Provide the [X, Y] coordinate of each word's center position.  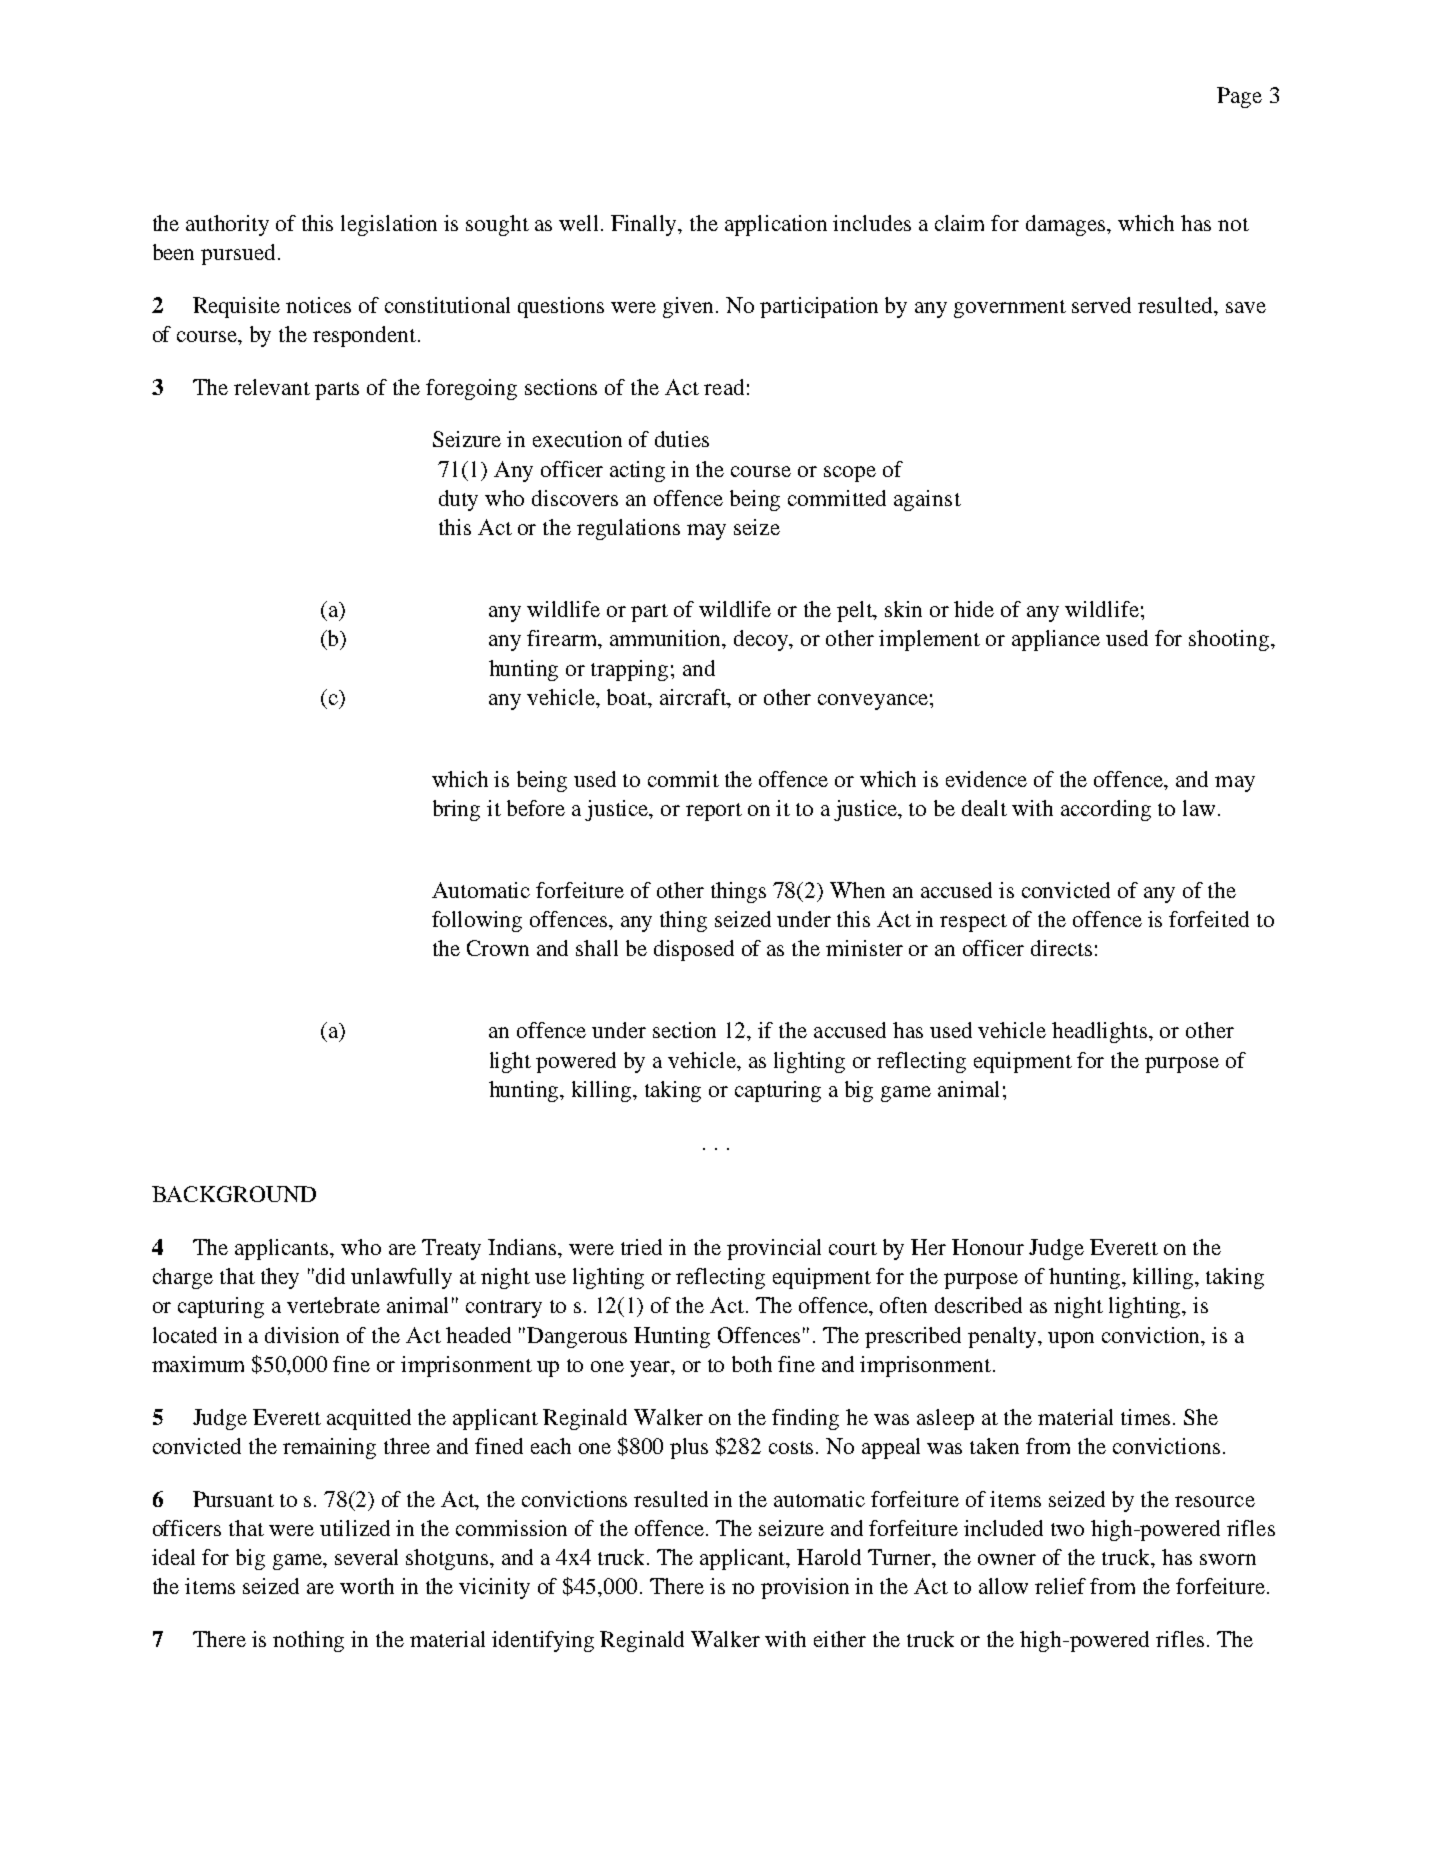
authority [227, 225]
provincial [774, 1249]
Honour [988, 1247]
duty [458, 500]
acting [637, 471]
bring [456, 810]
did [330, 1276]
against [927, 500]
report [714, 812]
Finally [645, 225]
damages [1067, 225]
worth [367, 1586]
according [1106, 810]
